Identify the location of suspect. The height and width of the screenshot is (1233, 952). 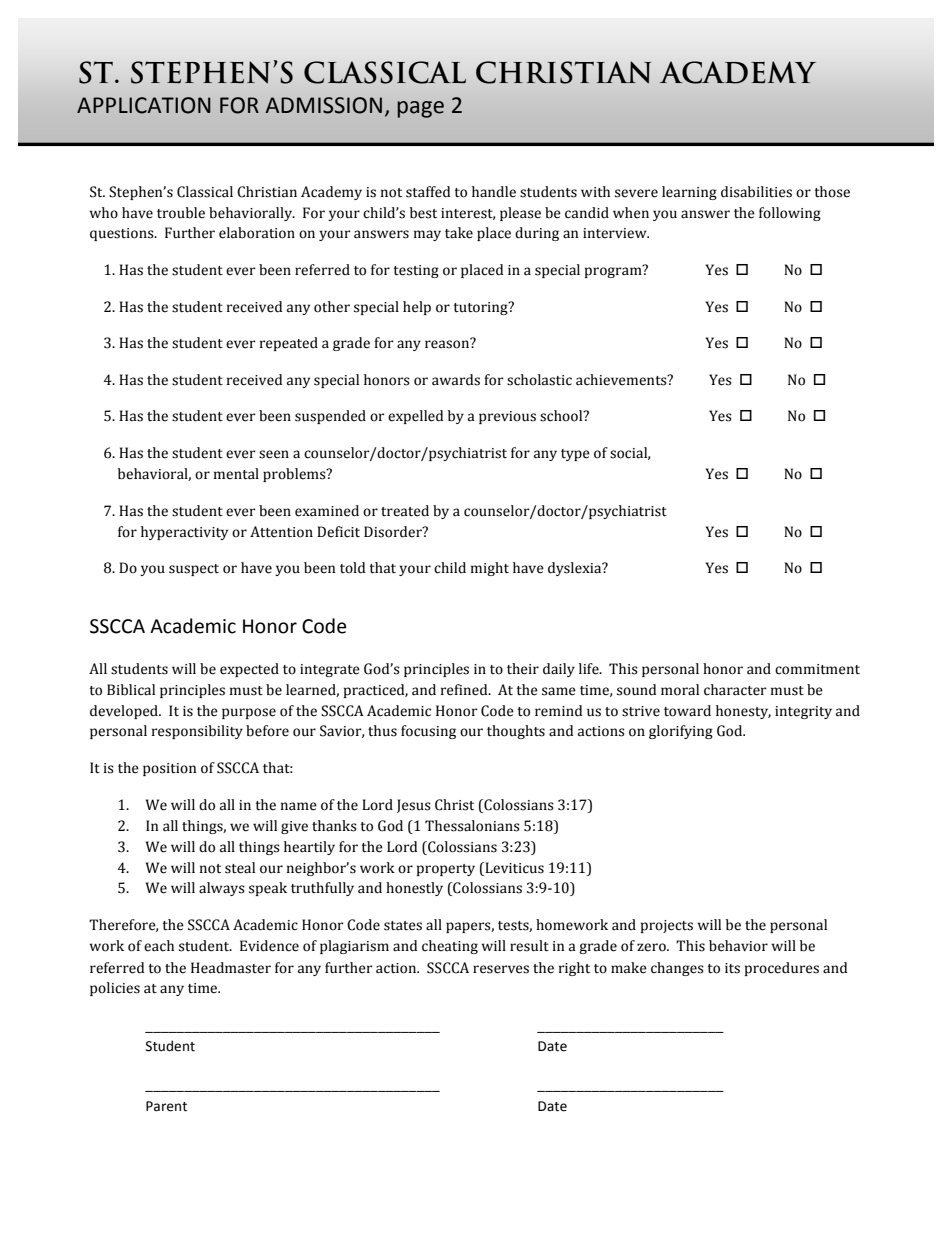
(194, 570).
